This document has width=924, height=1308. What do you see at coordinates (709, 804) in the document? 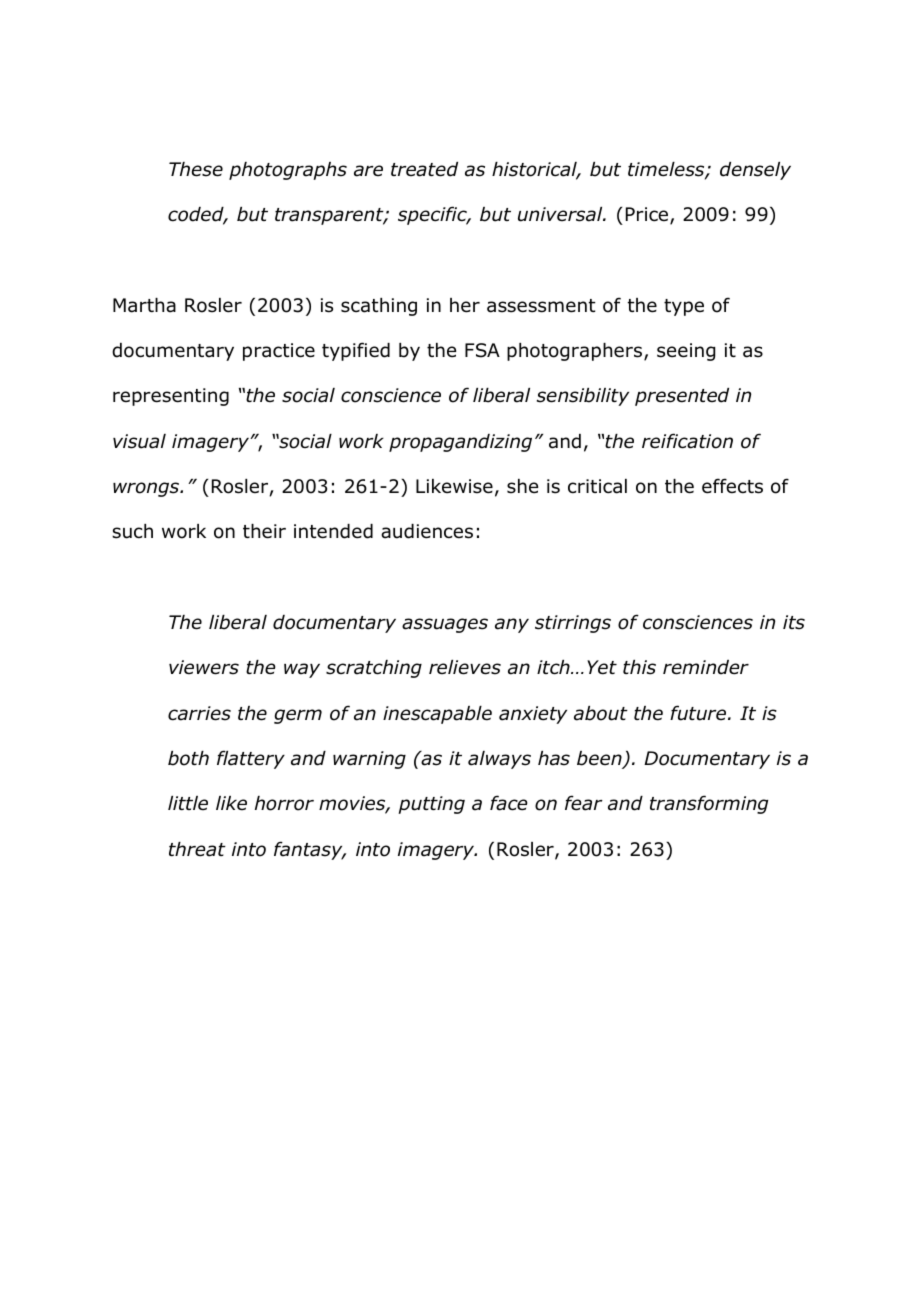
I see `transforming` at bounding box center [709, 804].
